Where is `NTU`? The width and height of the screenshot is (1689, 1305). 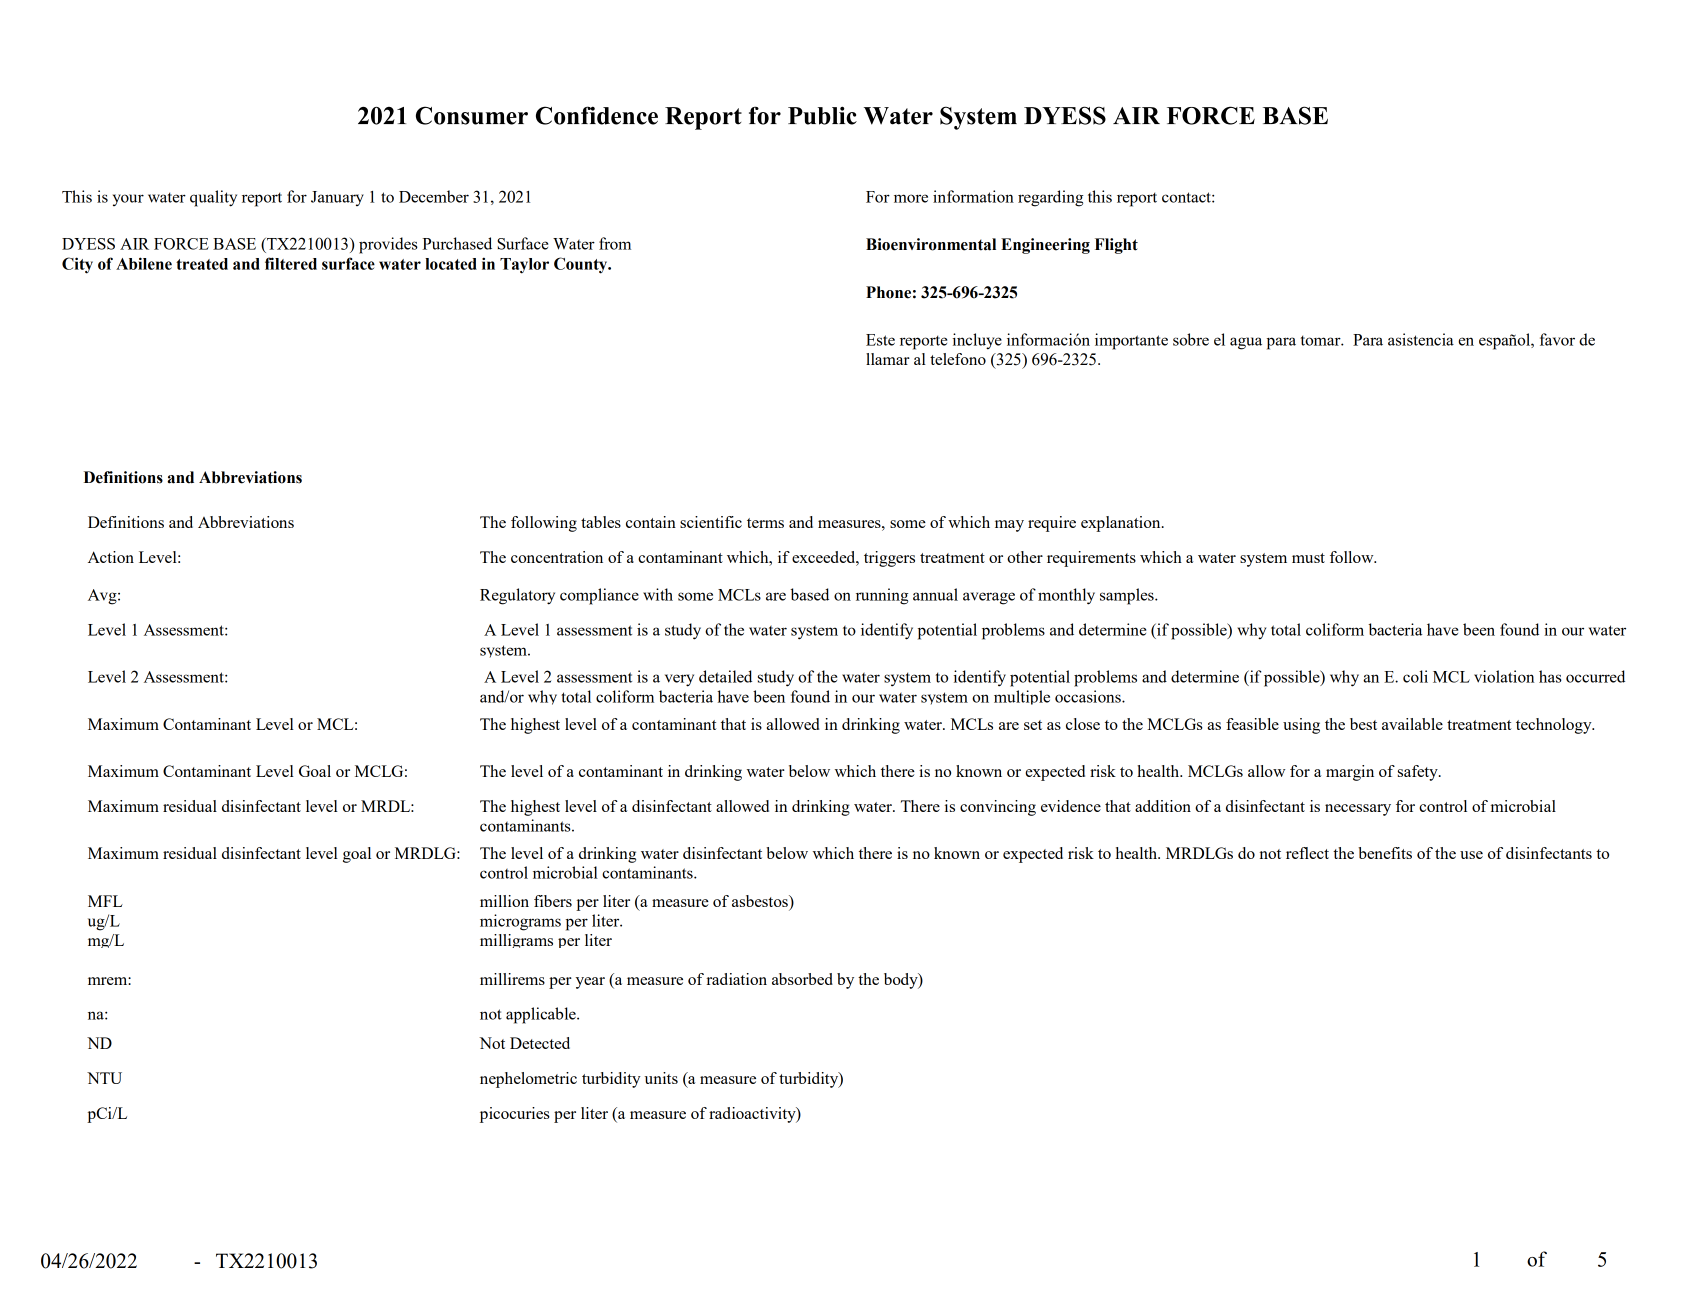 NTU is located at coordinates (104, 1078).
